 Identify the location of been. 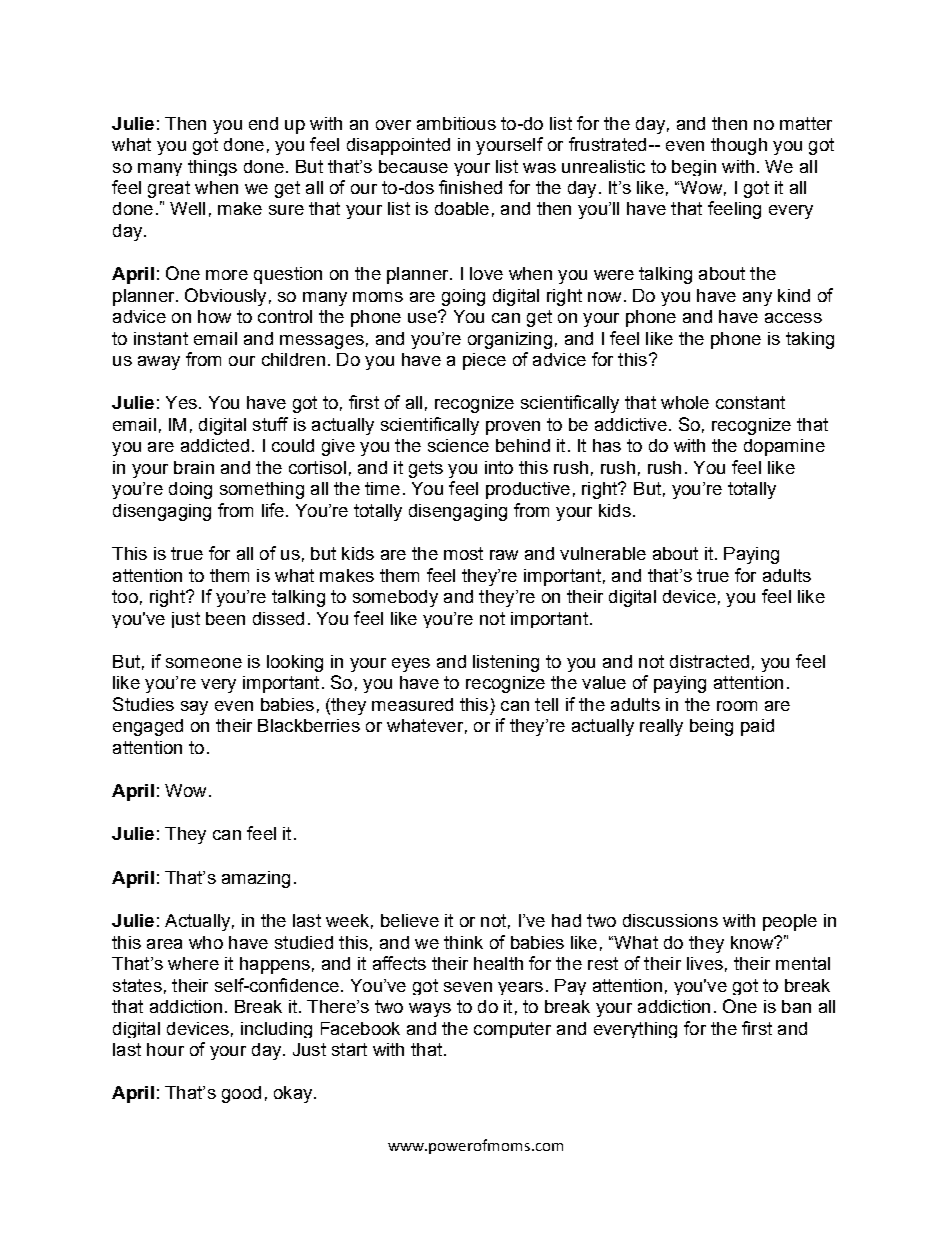
(225, 618).
